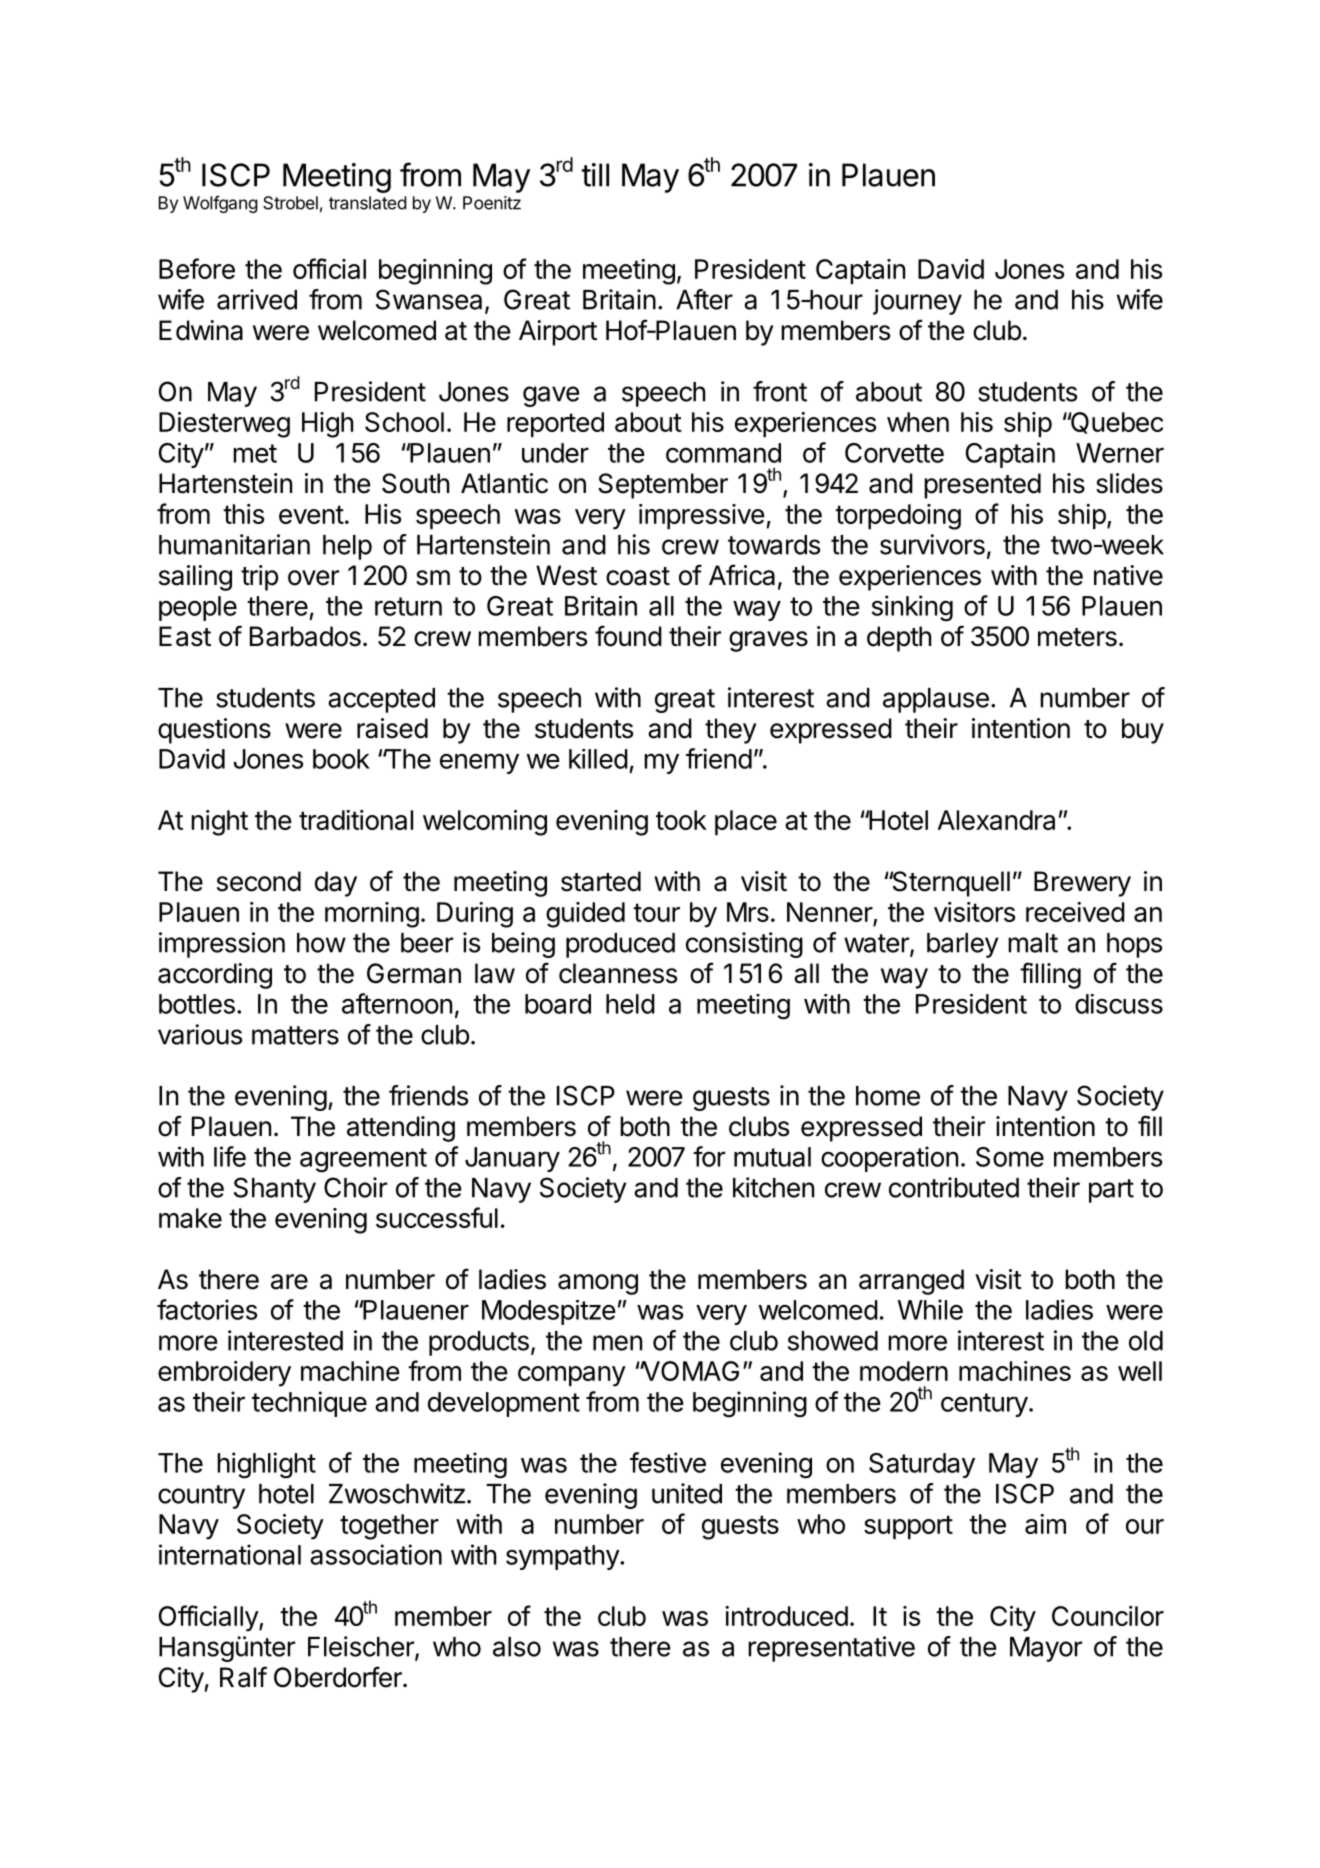 This screenshot has width=1320, height=1868. What do you see at coordinates (1010, 1157) in the screenshot?
I see `Some` at bounding box center [1010, 1157].
